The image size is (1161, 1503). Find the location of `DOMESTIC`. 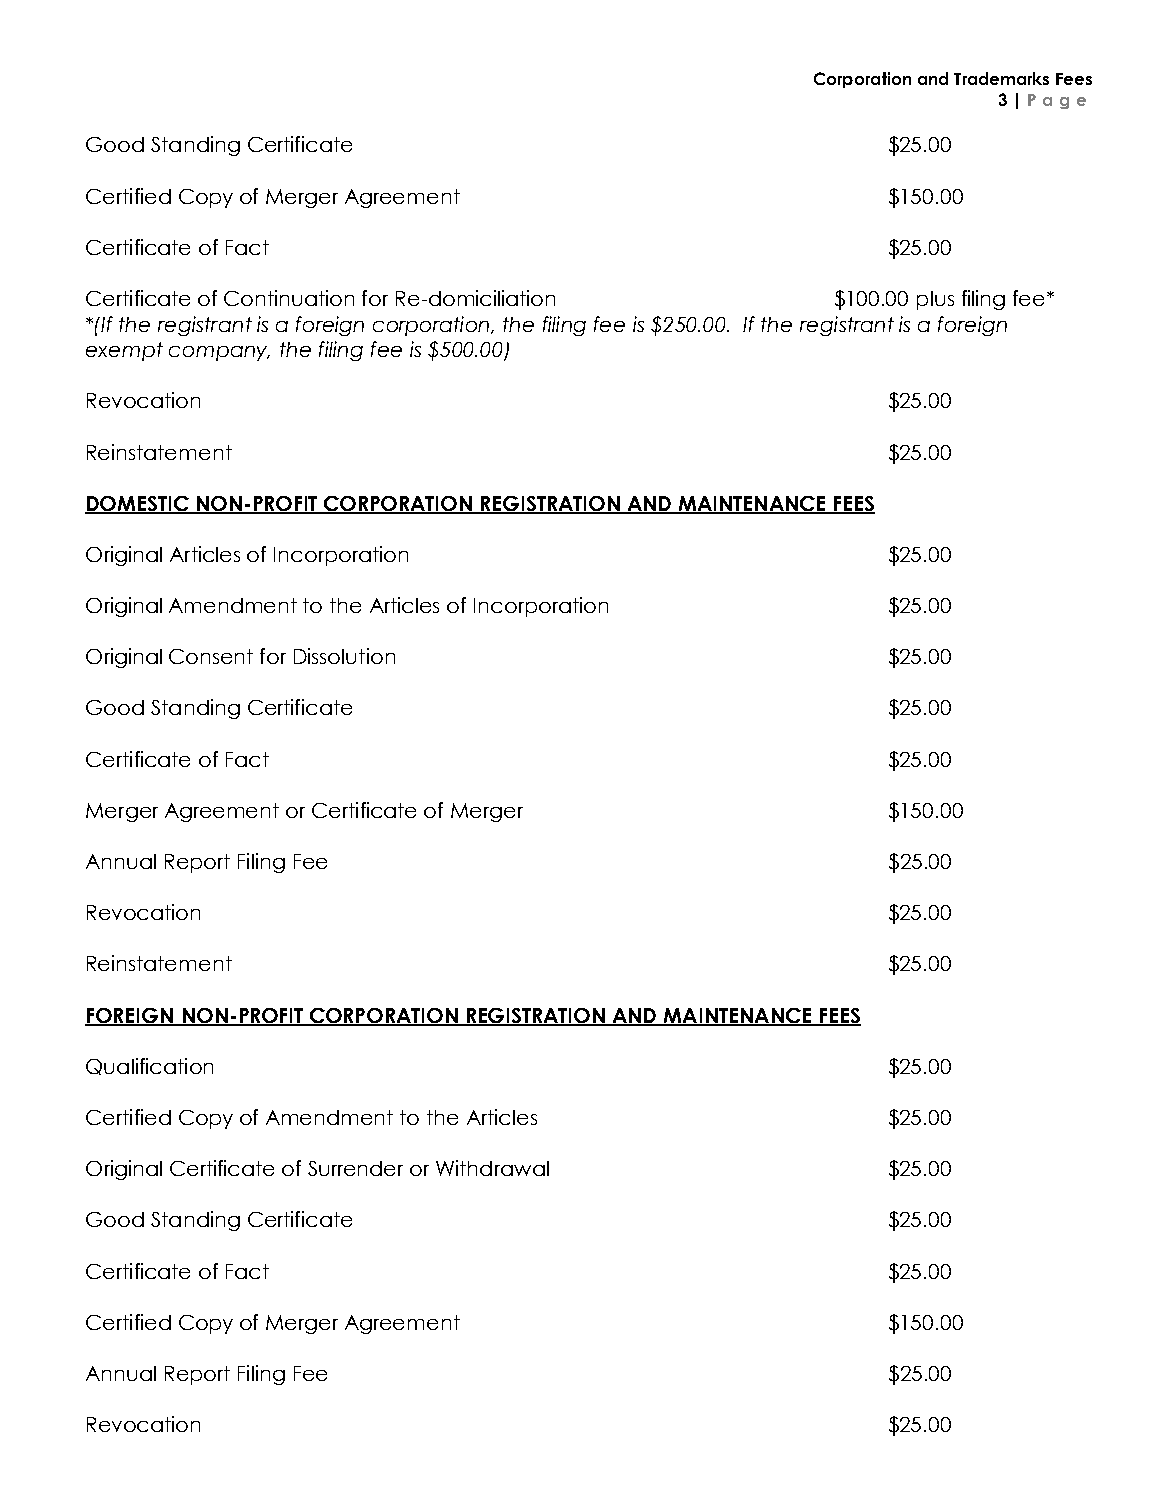

DOMESTIC is located at coordinates (138, 504).
